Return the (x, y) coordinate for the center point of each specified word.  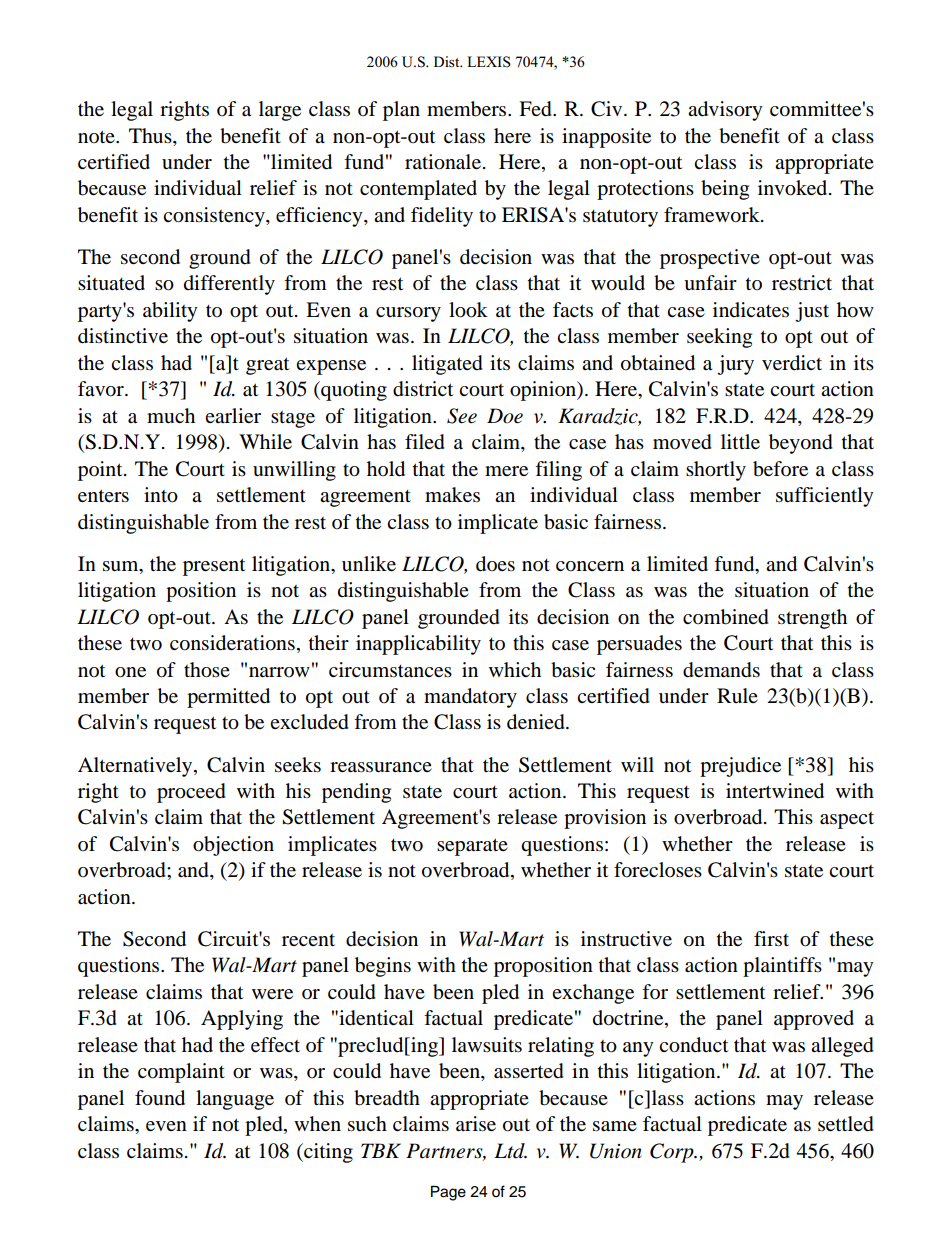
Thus (151, 135)
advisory (725, 111)
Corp (673, 1153)
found (160, 1098)
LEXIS (489, 62)
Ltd (510, 1151)
